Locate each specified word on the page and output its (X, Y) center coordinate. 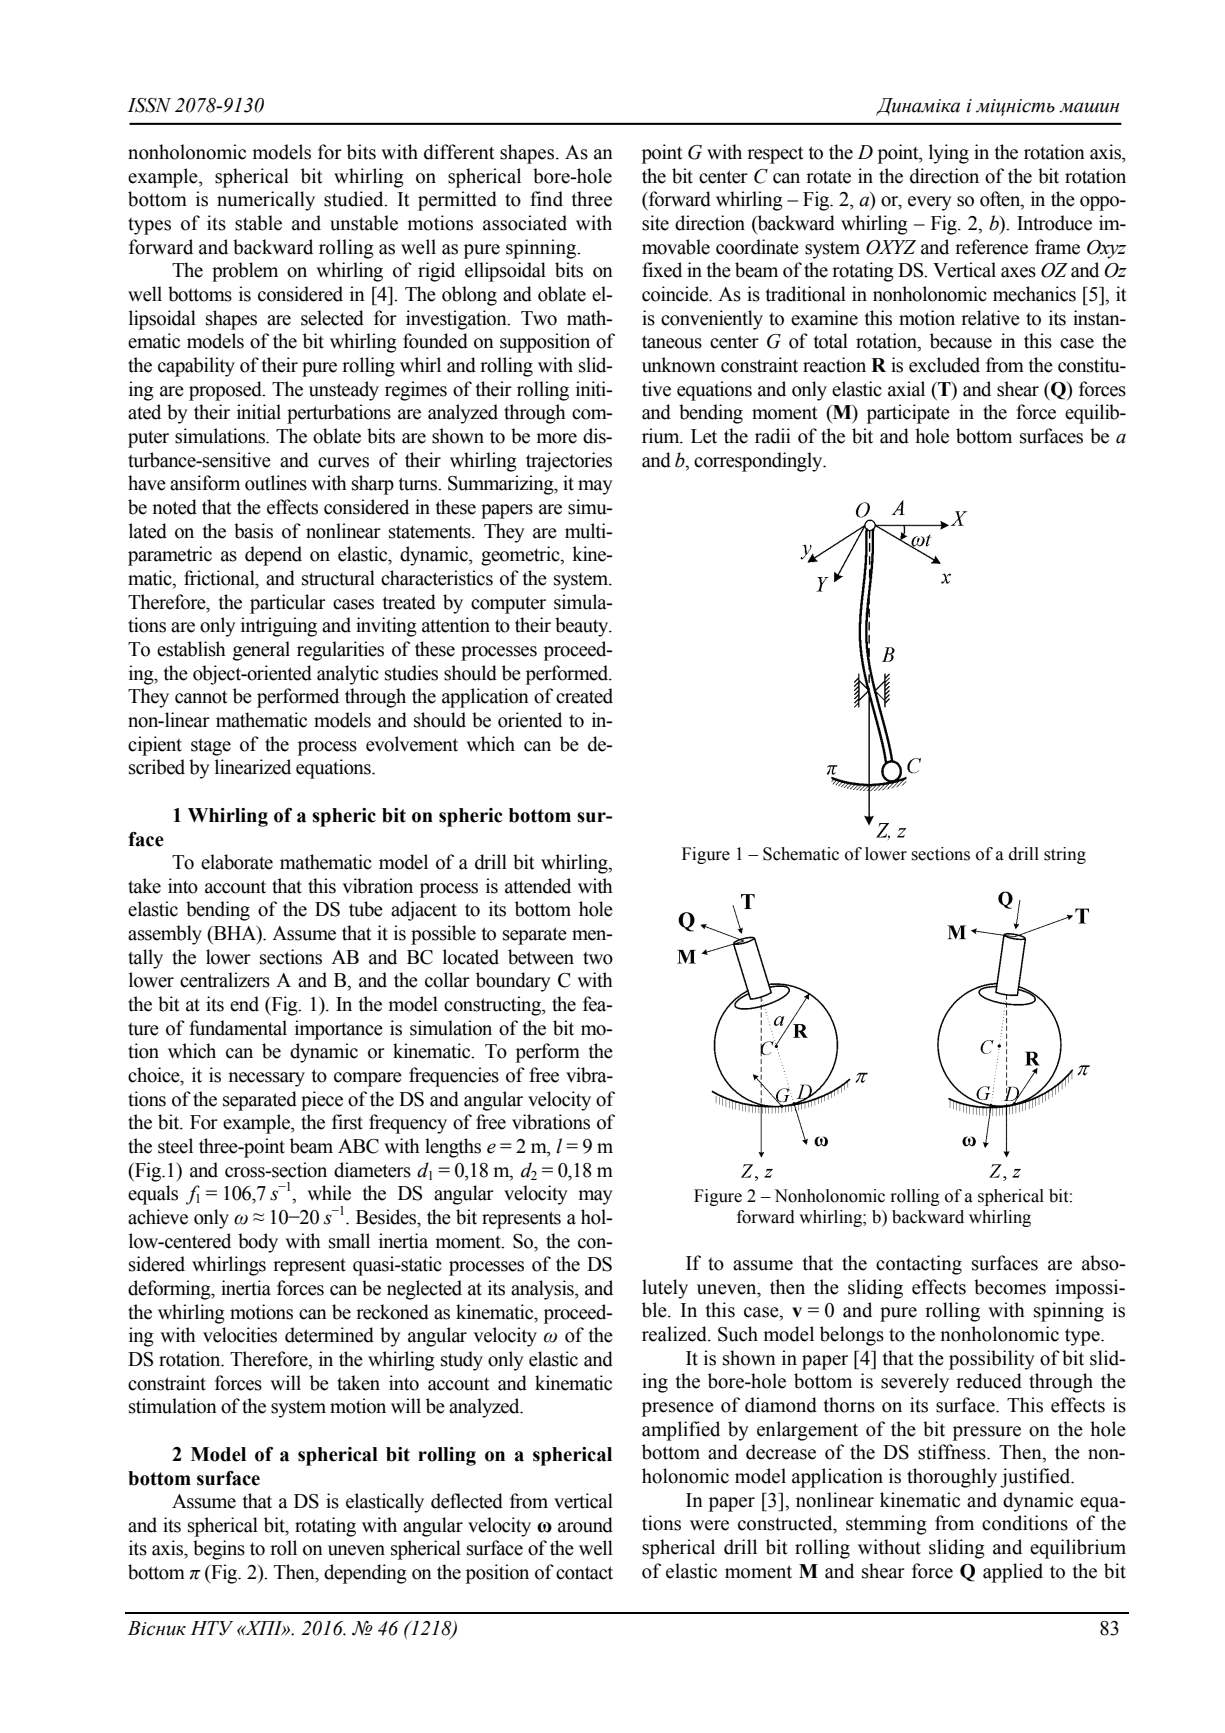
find (546, 199)
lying (949, 154)
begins (219, 1550)
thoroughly (952, 1478)
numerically (266, 201)
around (585, 1525)
